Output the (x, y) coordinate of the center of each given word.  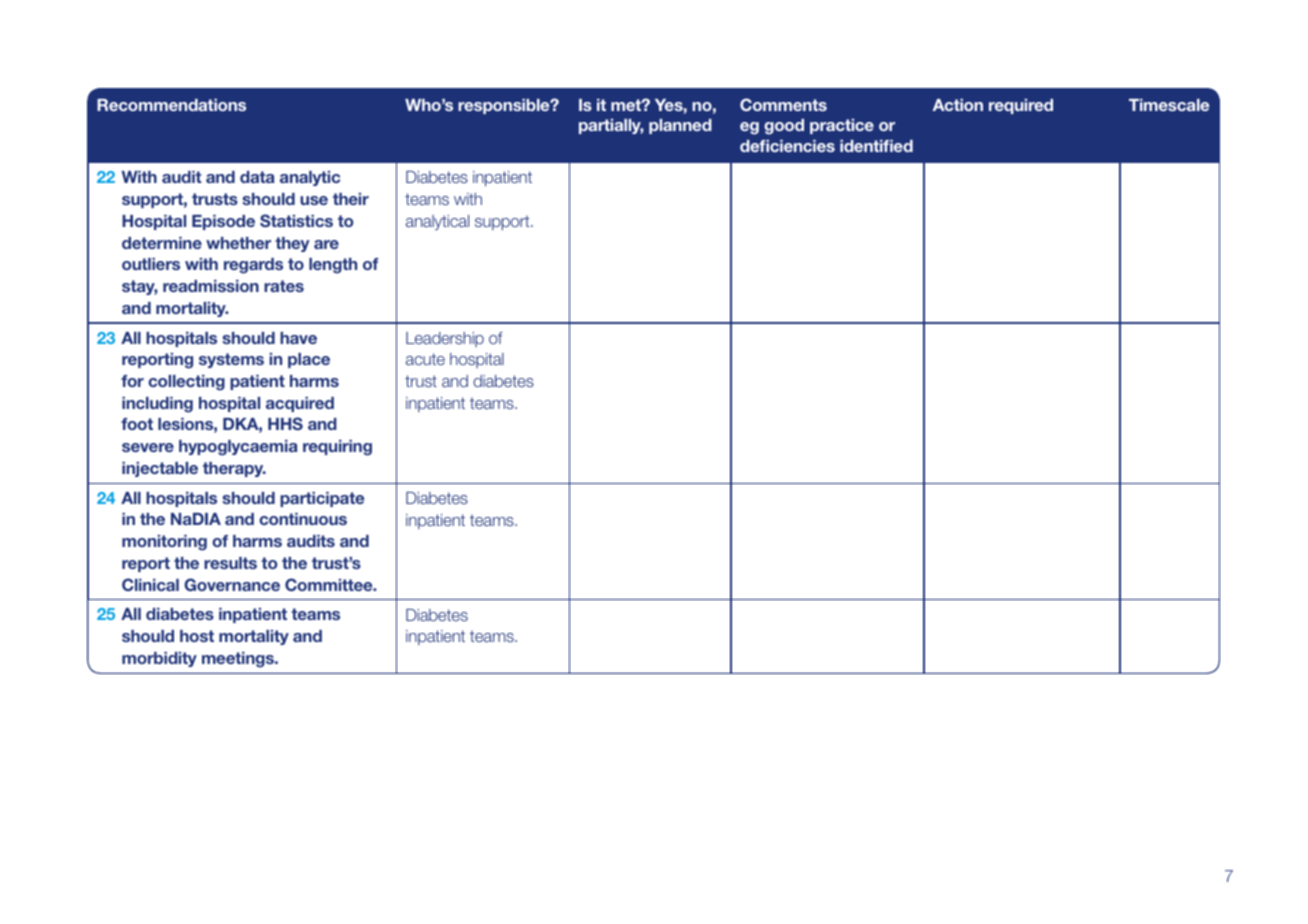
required (1021, 106)
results (230, 563)
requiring (337, 448)
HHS (285, 423)
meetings (239, 660)
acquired (300, 404)
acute (425, 359)
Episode (223, 222)
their (351, 199)
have (298, 338)
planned (680, 126)
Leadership (445, 339)
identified (876, 146)
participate (322, 499)
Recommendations (171, 105)
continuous (303, 519)
